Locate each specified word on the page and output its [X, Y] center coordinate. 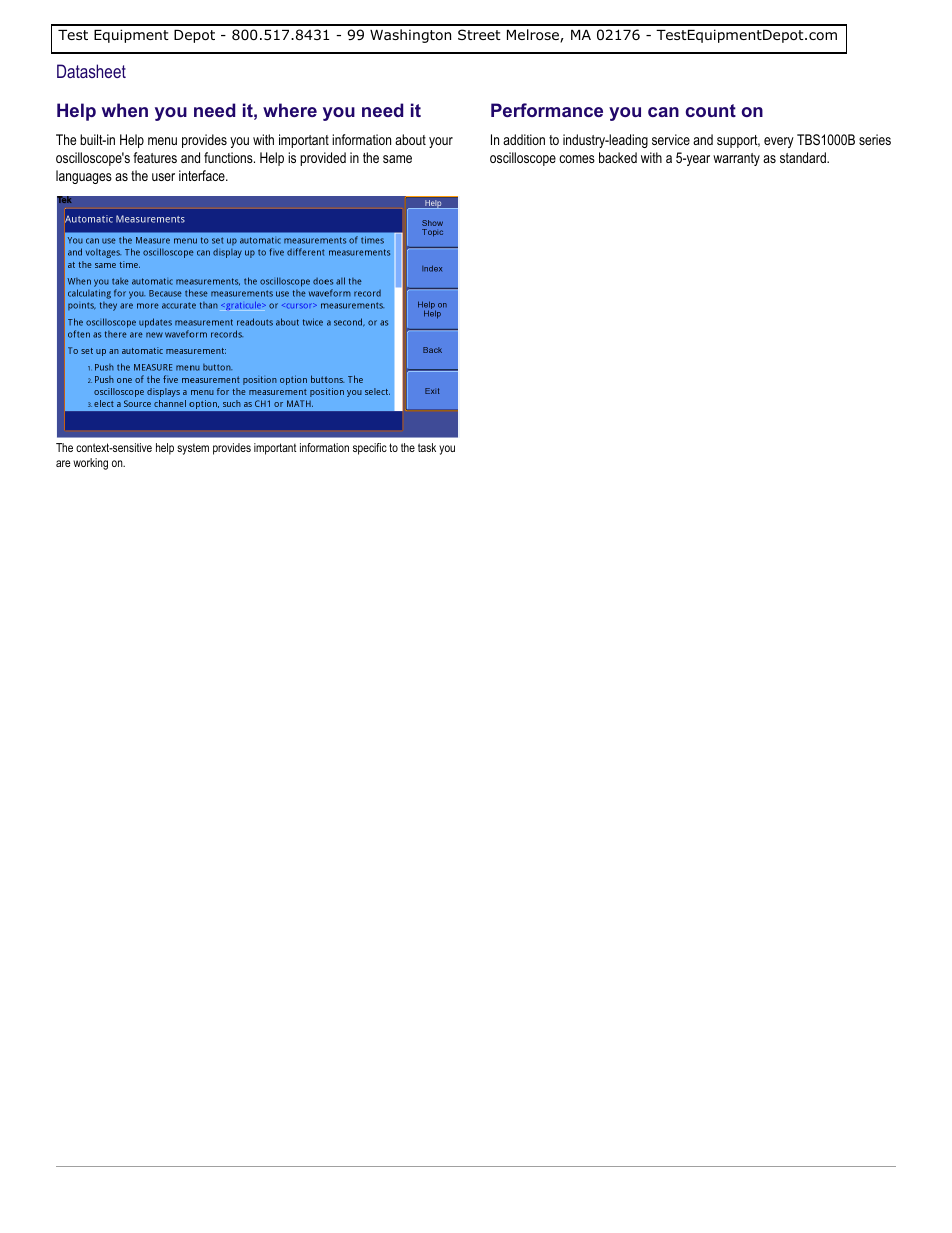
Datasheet [91, 71]
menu [162, 141]
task [427, 447]
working [90, 464]
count [711, 110]
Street [479, 34]
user [163, 177]
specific [370, 449]
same [397, 159]
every [779, 142]
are [63, 463]
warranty [736, 159]
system [193, 449]
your [441, 142]
